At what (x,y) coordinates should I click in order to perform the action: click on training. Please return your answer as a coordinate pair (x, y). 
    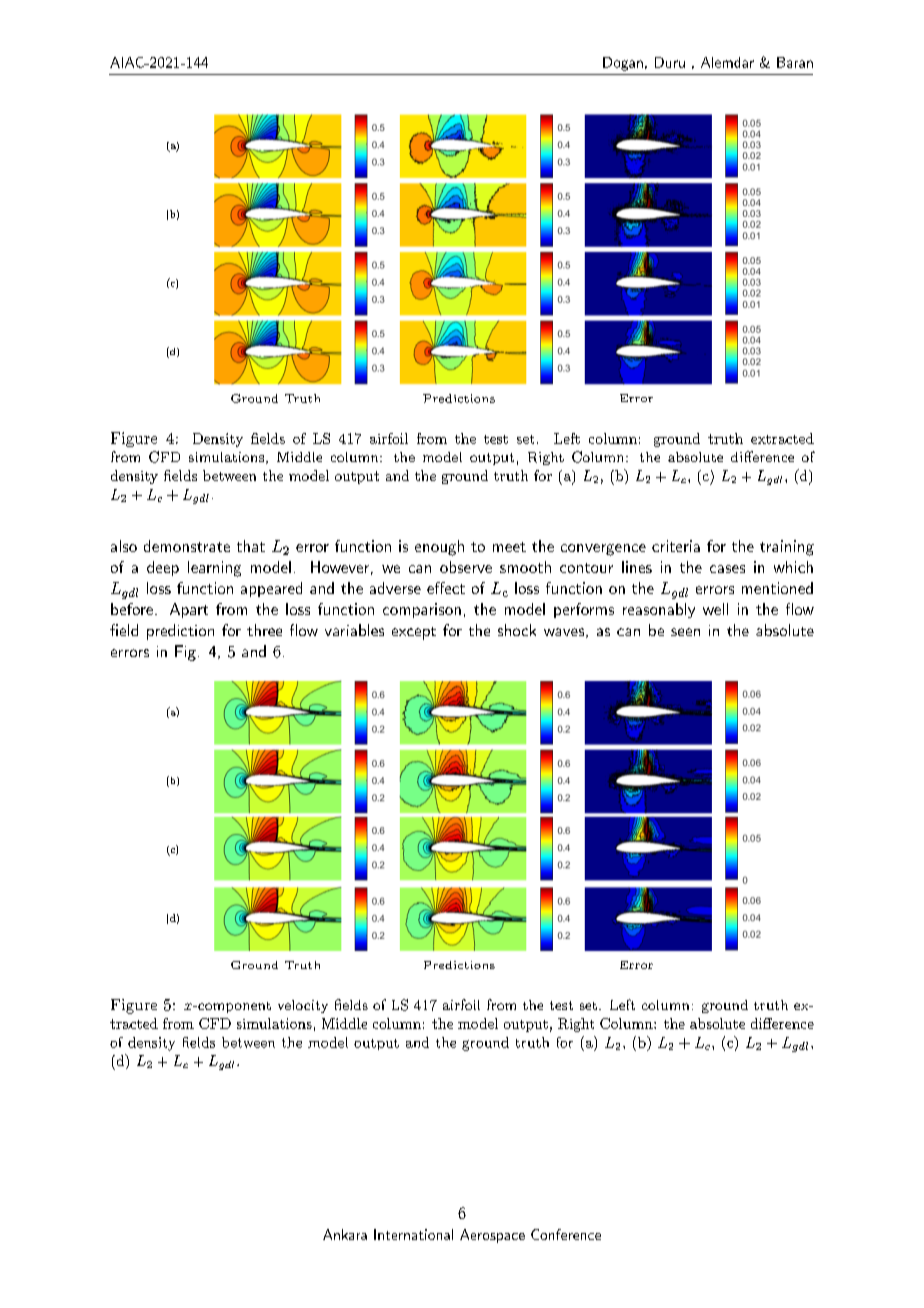
    Looking at the image, I should click on (787, 548).
